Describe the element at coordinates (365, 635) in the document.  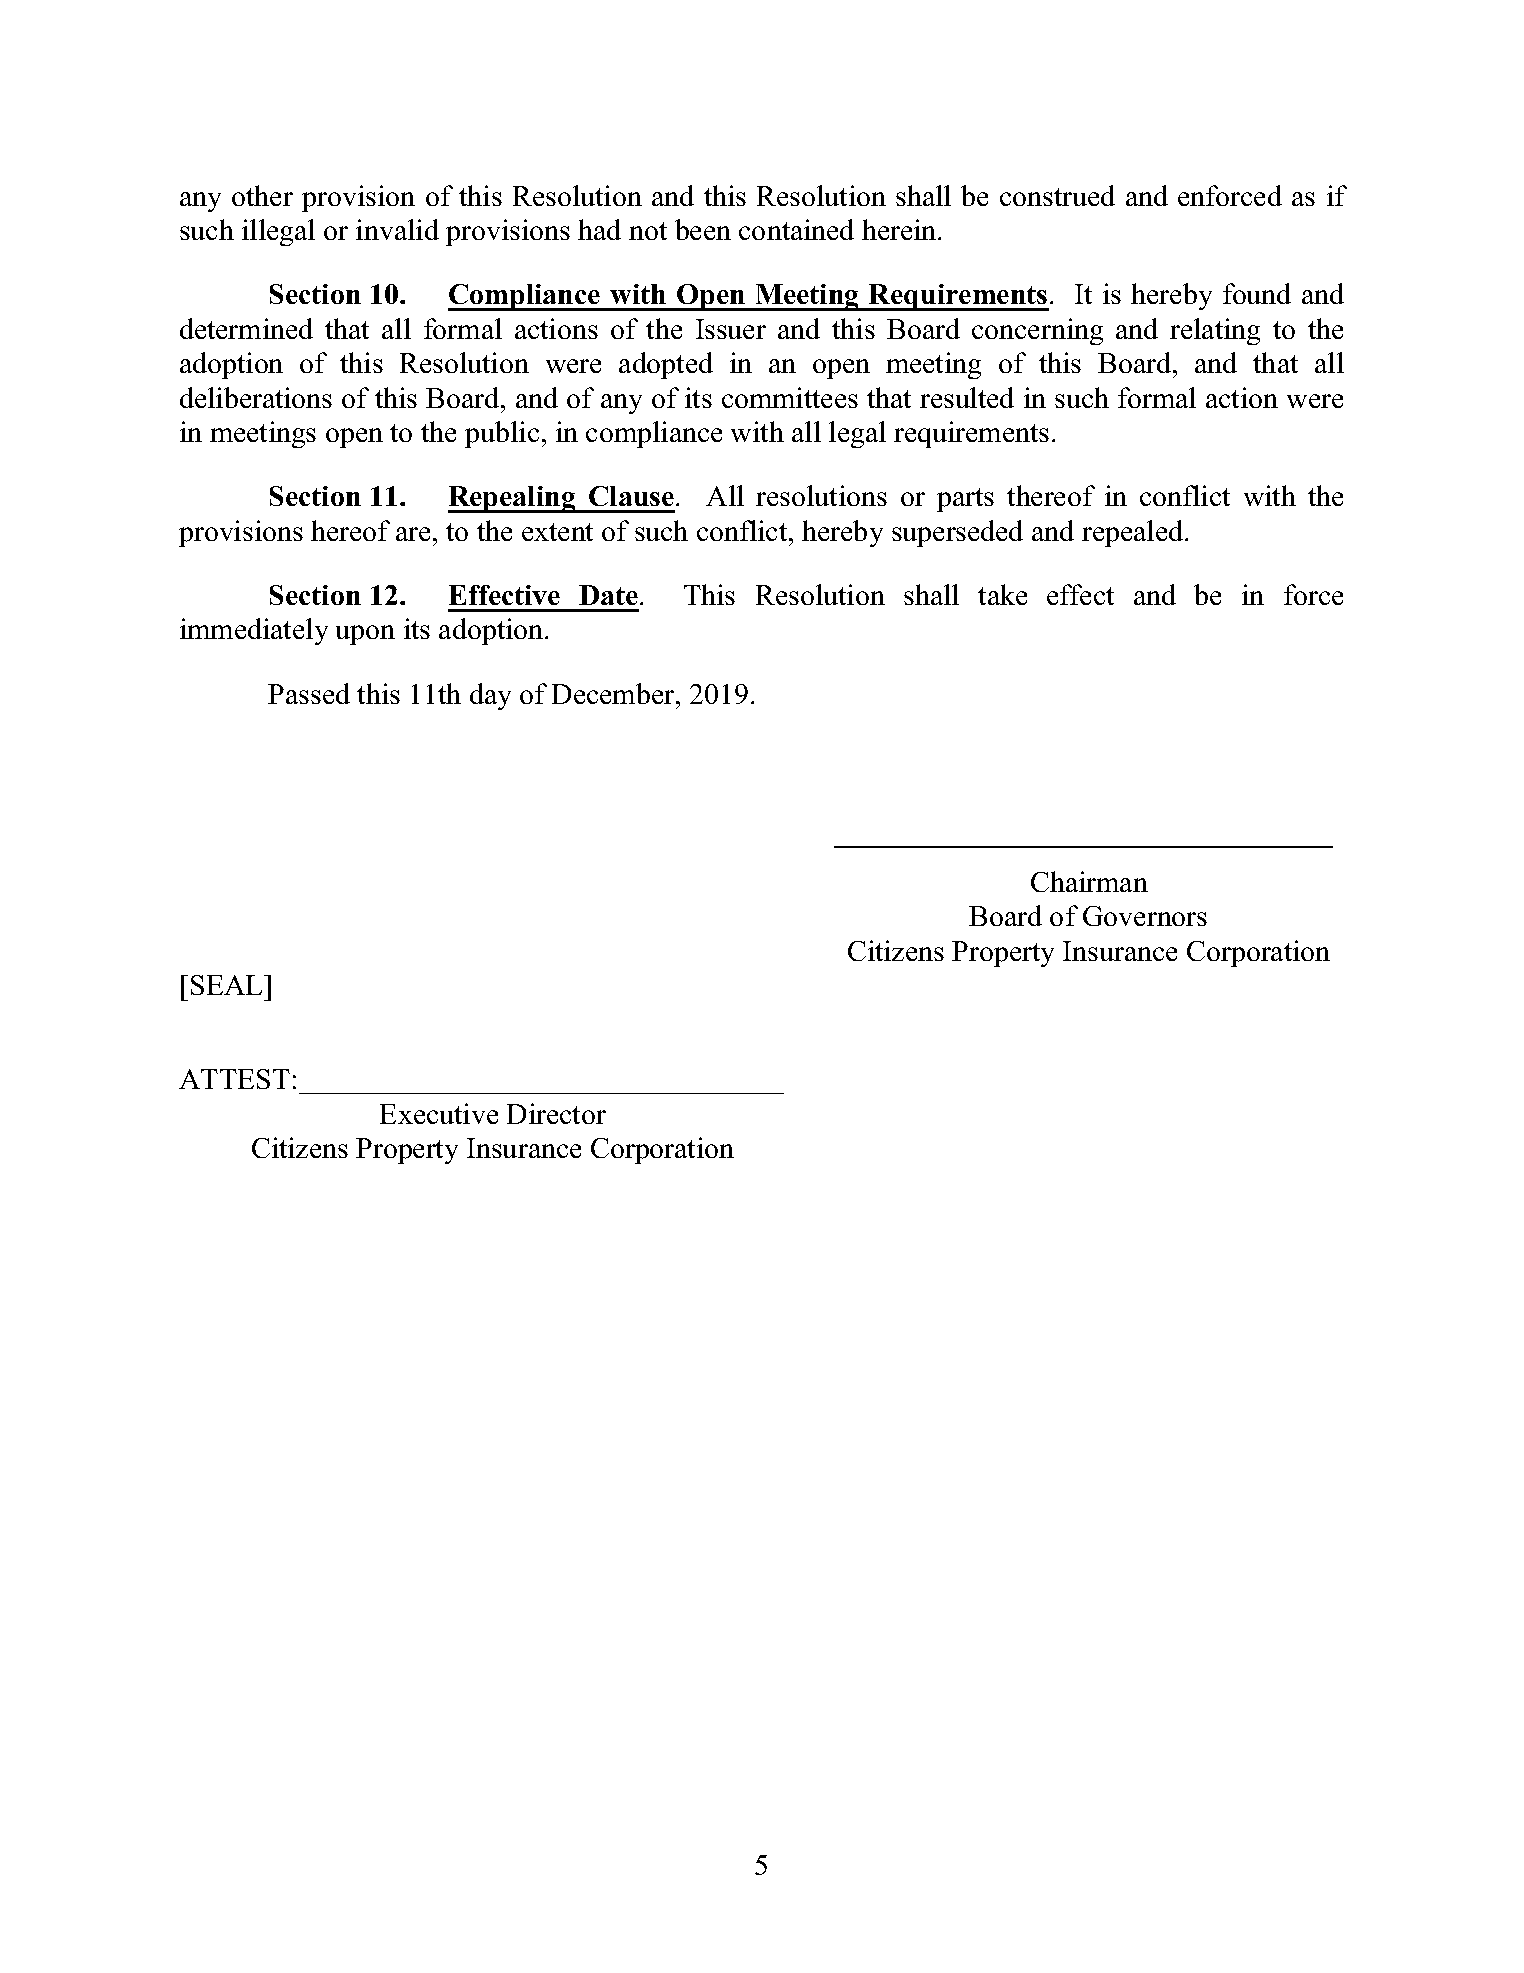
I see `upon` at that location.
